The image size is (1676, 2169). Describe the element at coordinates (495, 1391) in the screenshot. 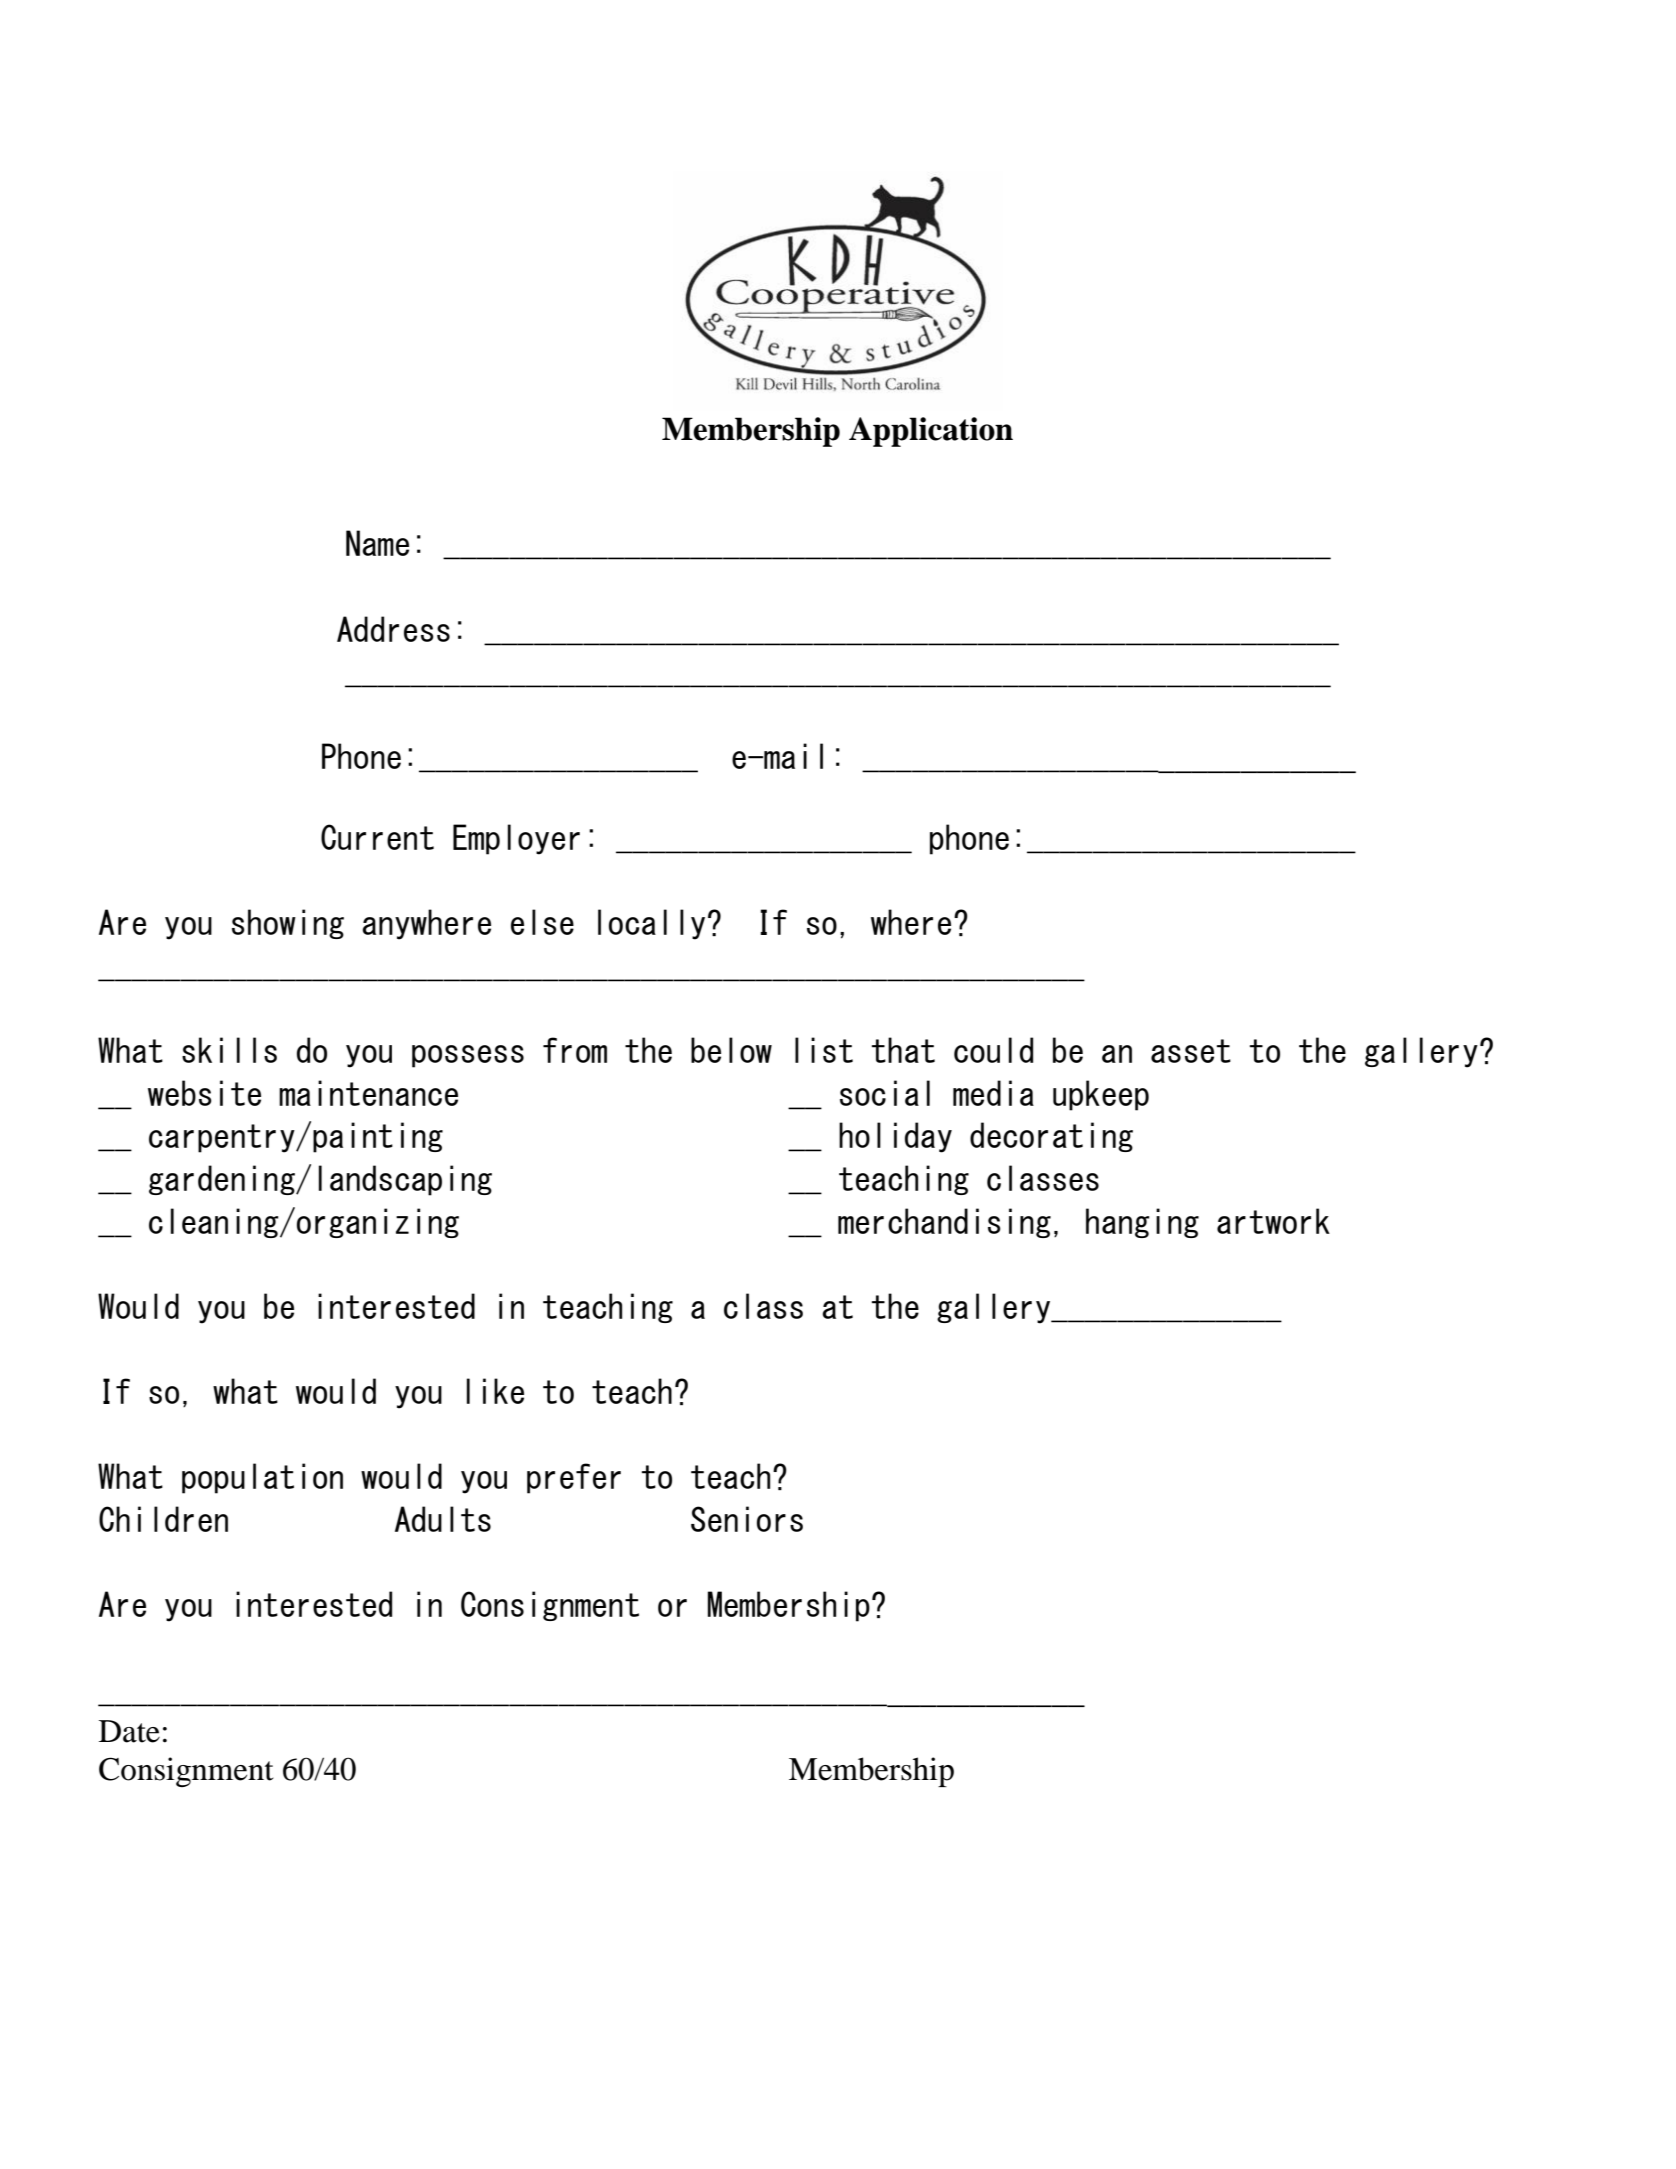

I see `like` at that location.
